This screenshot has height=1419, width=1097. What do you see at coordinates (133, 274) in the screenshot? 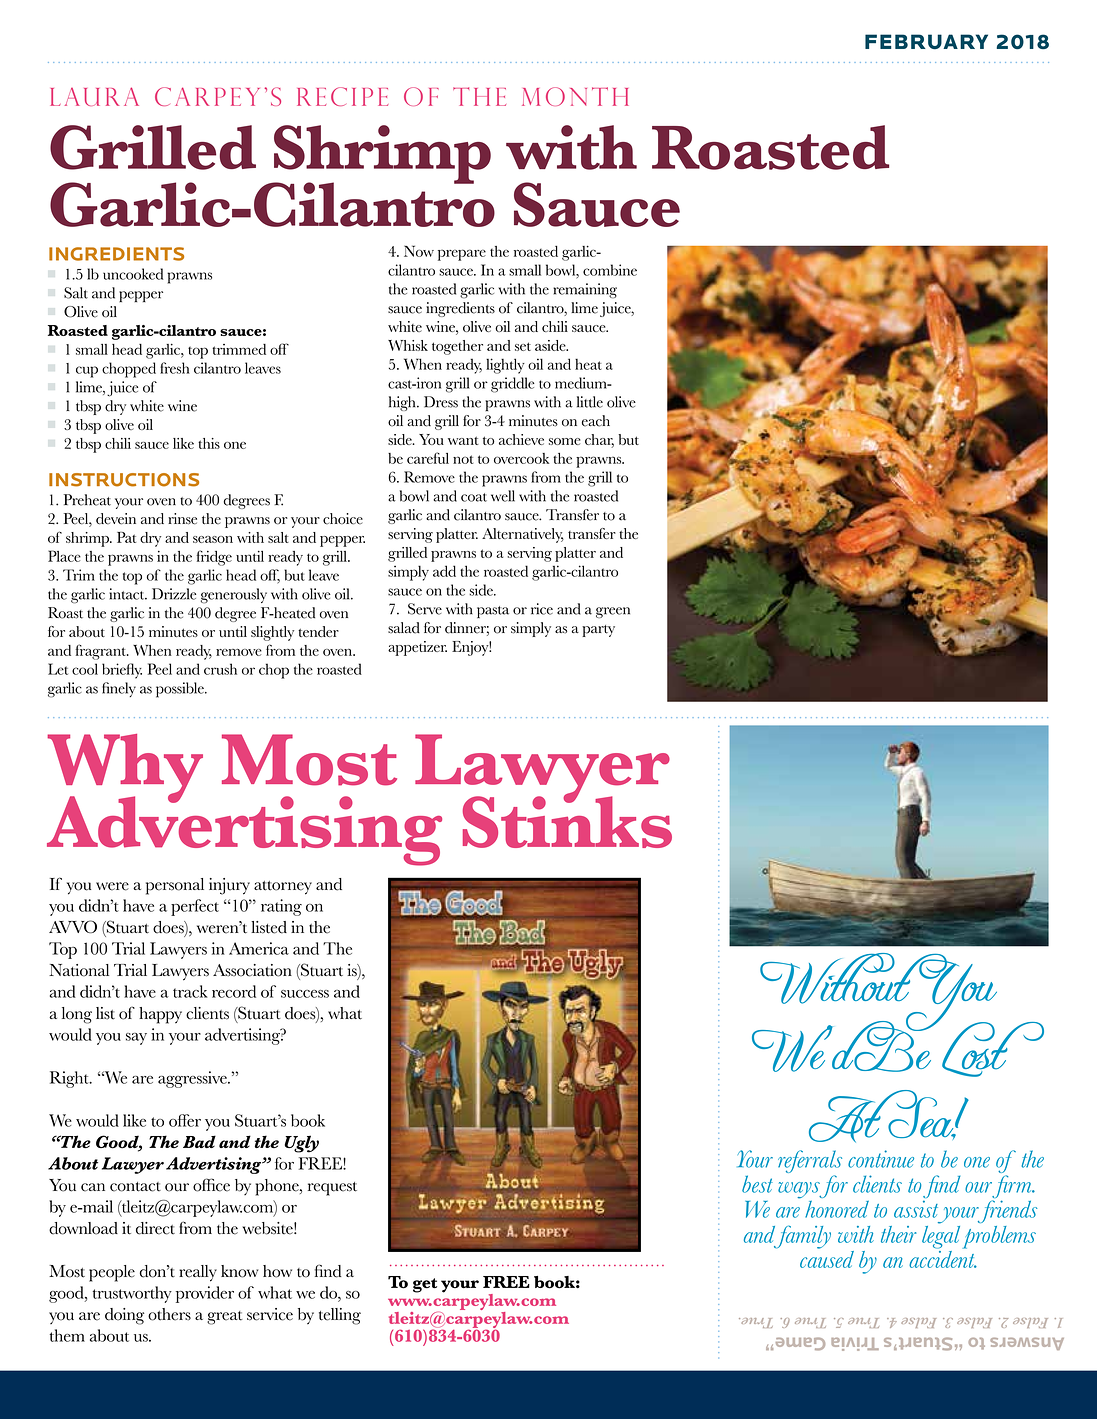
I see `uncooked` at bounding box center [133, 274].
